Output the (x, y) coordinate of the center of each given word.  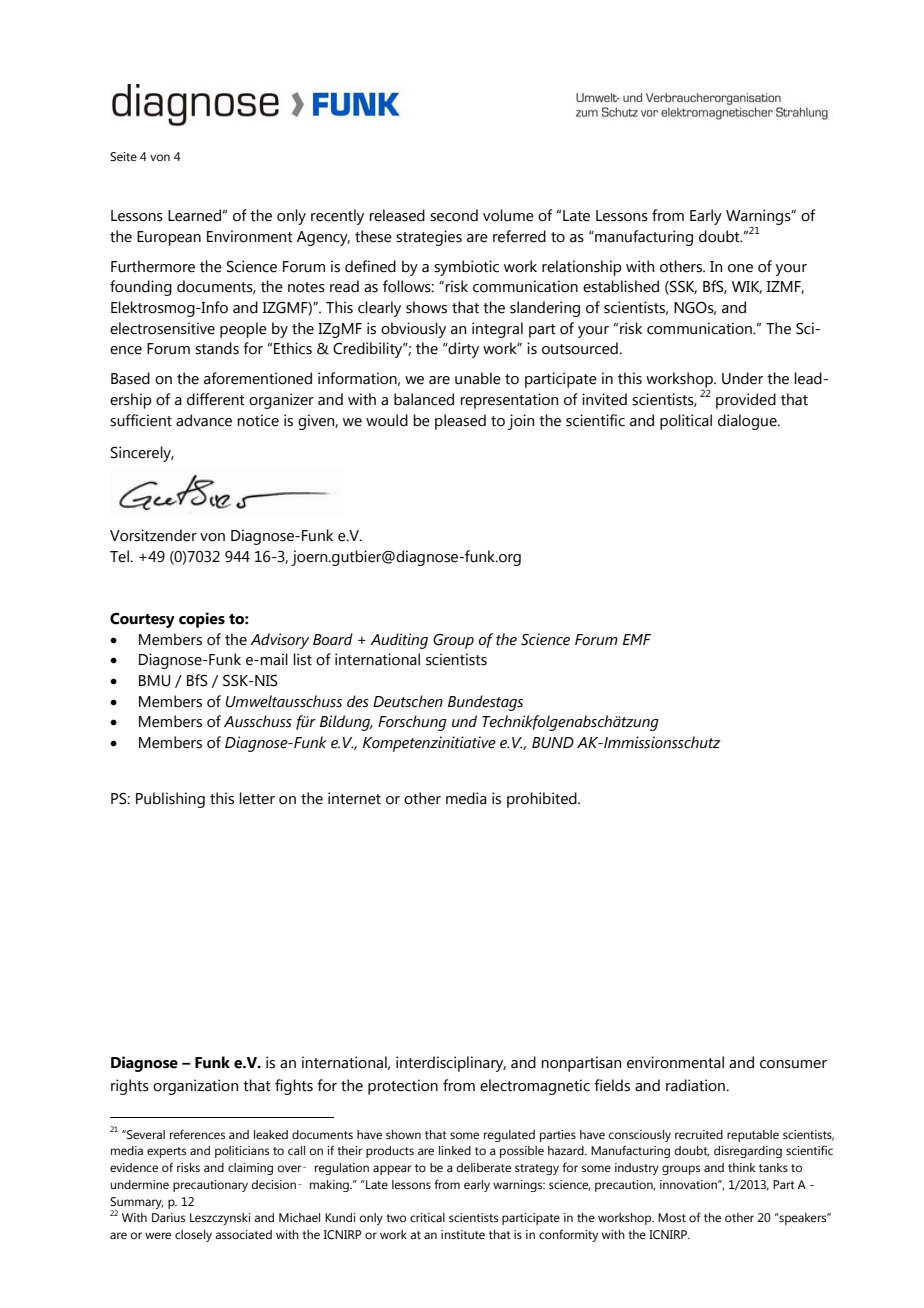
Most (672, 1217)
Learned (194, 215)
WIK (747, 287)
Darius (168, 1217)
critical (427, 1217)
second (454, 215)
